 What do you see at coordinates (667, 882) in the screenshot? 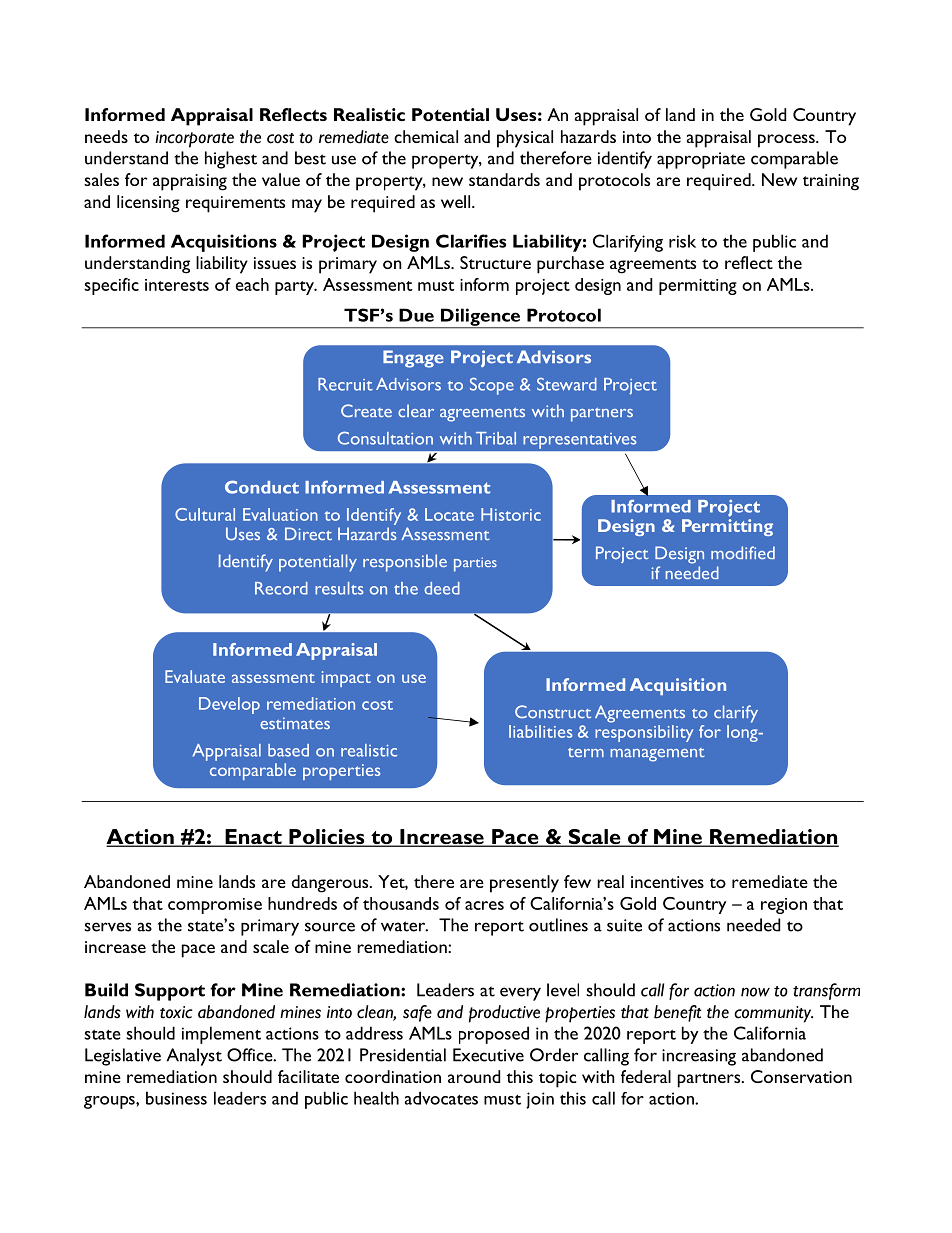
I see `incentives` at bounding box center [667, 882].
